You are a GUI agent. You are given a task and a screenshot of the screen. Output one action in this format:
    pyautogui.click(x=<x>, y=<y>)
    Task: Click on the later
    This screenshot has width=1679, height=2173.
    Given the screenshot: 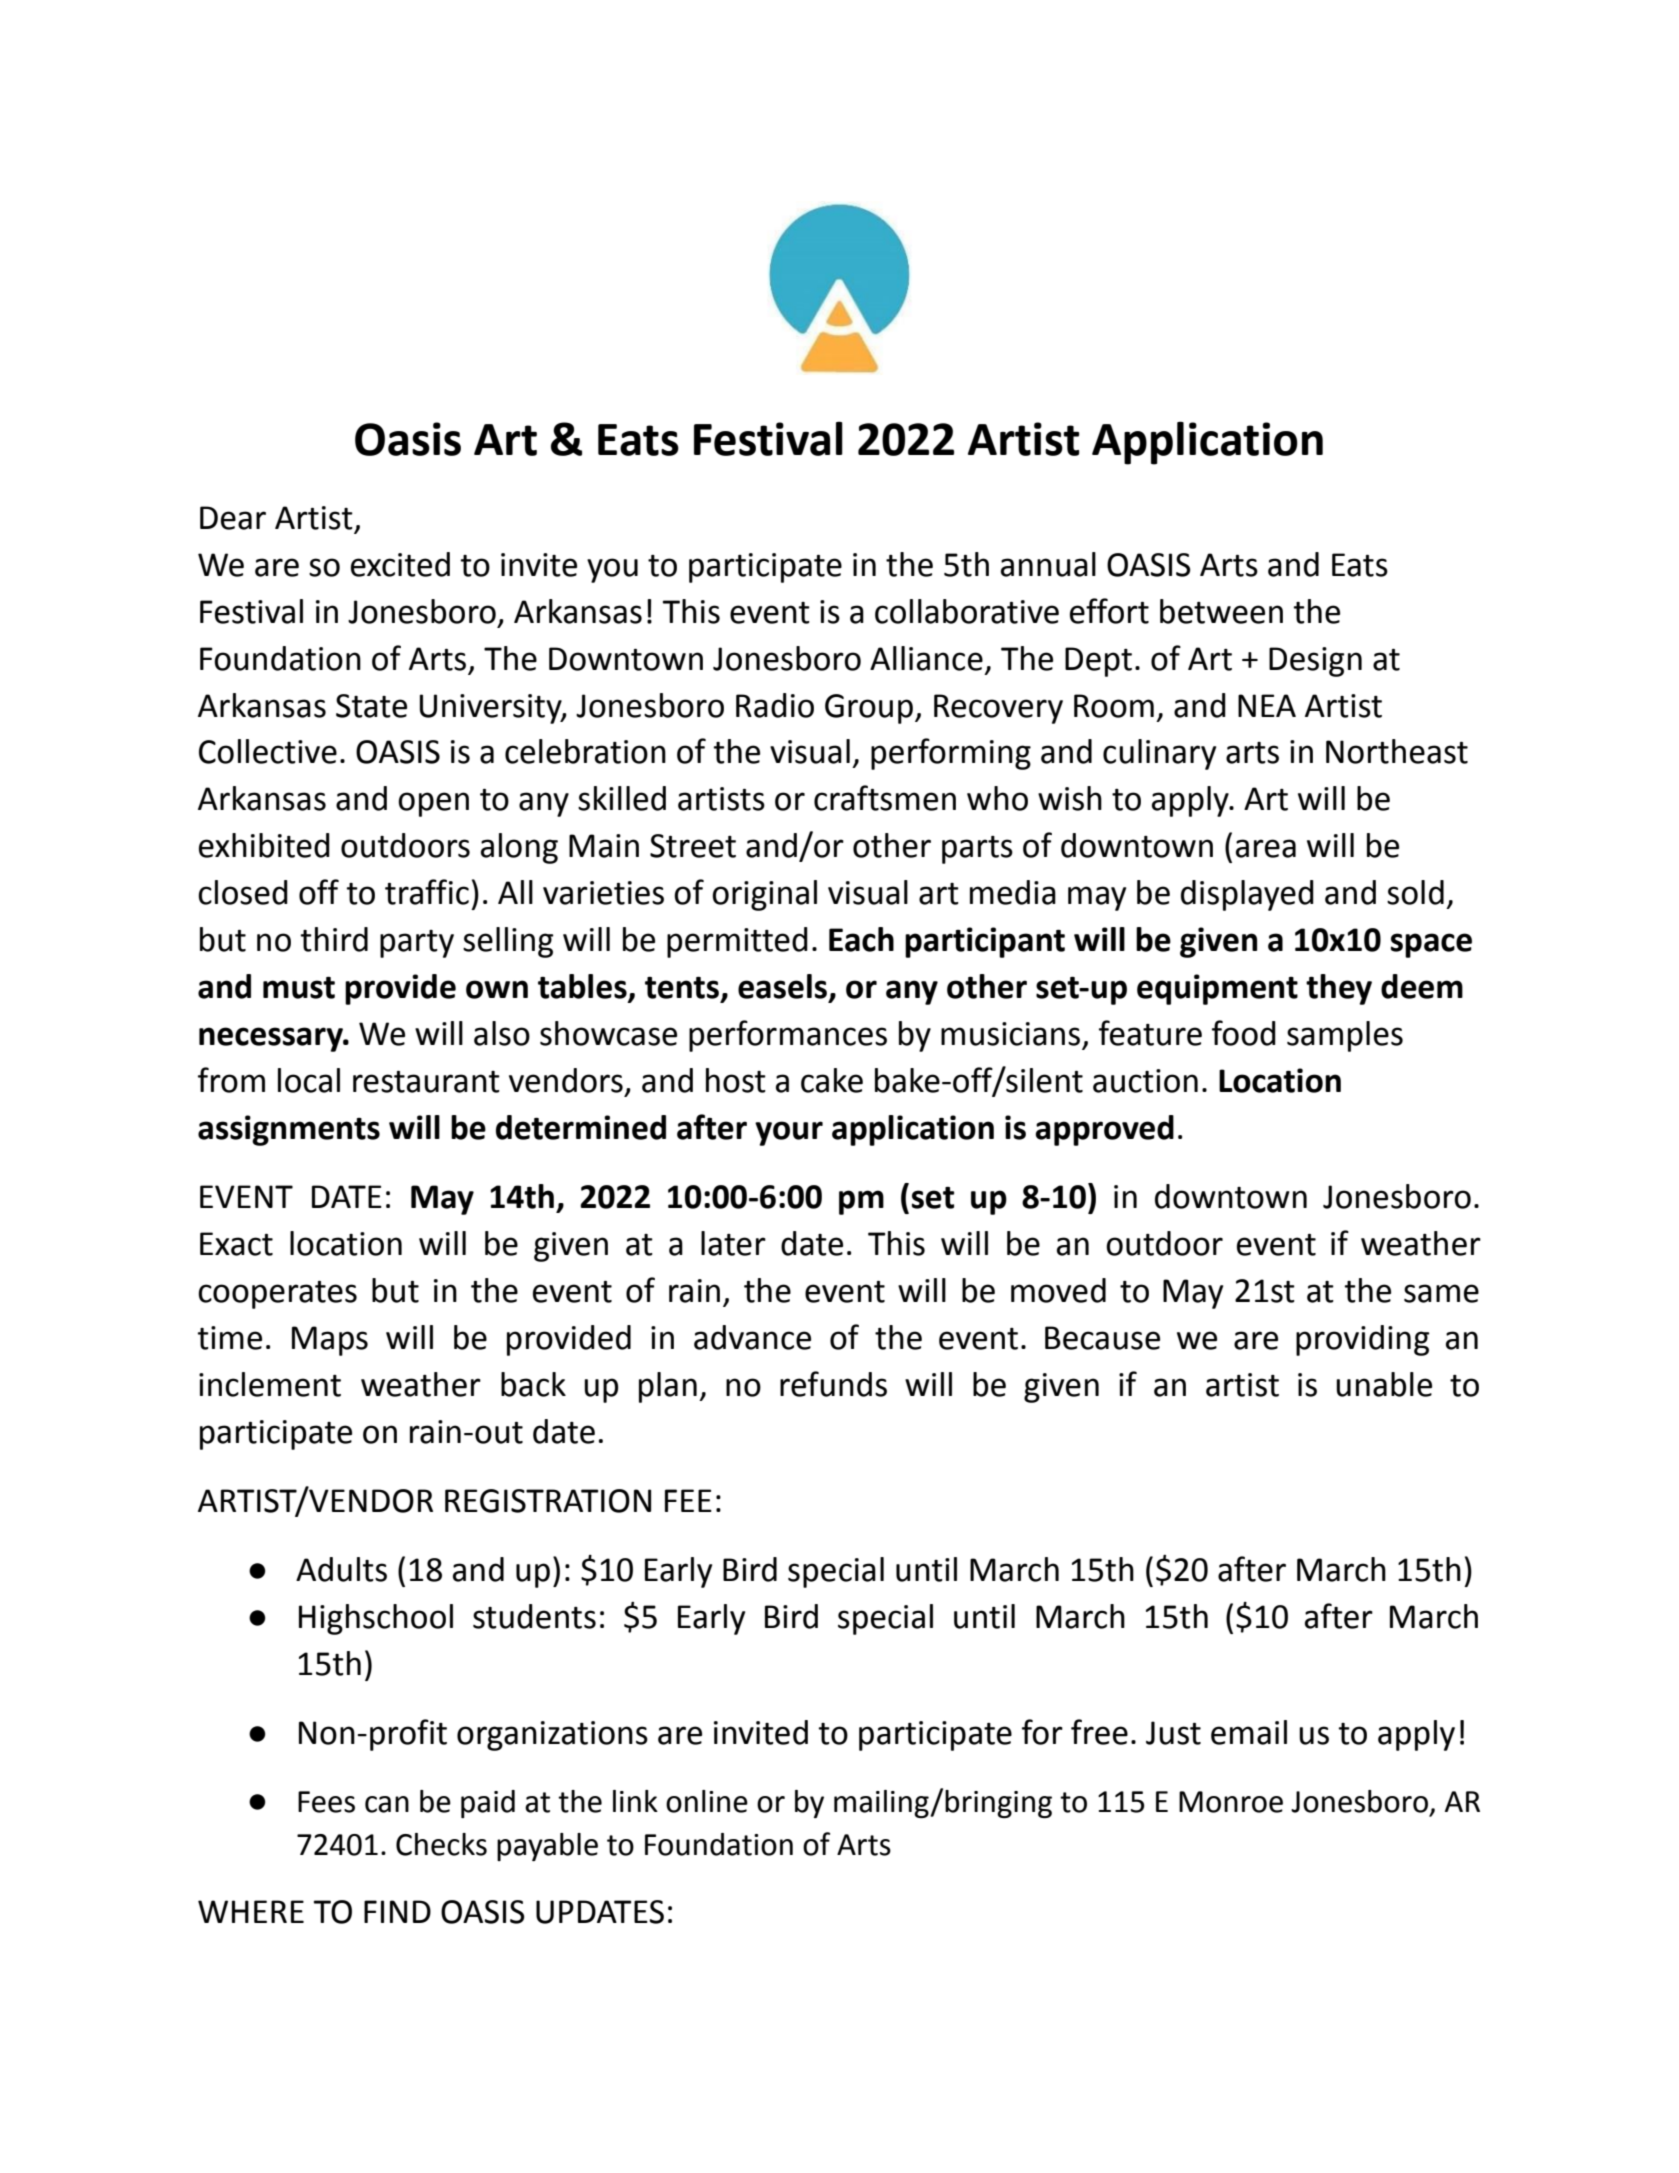 What is the action you would take?
    pyautogui.click(x=733, y=1243)
